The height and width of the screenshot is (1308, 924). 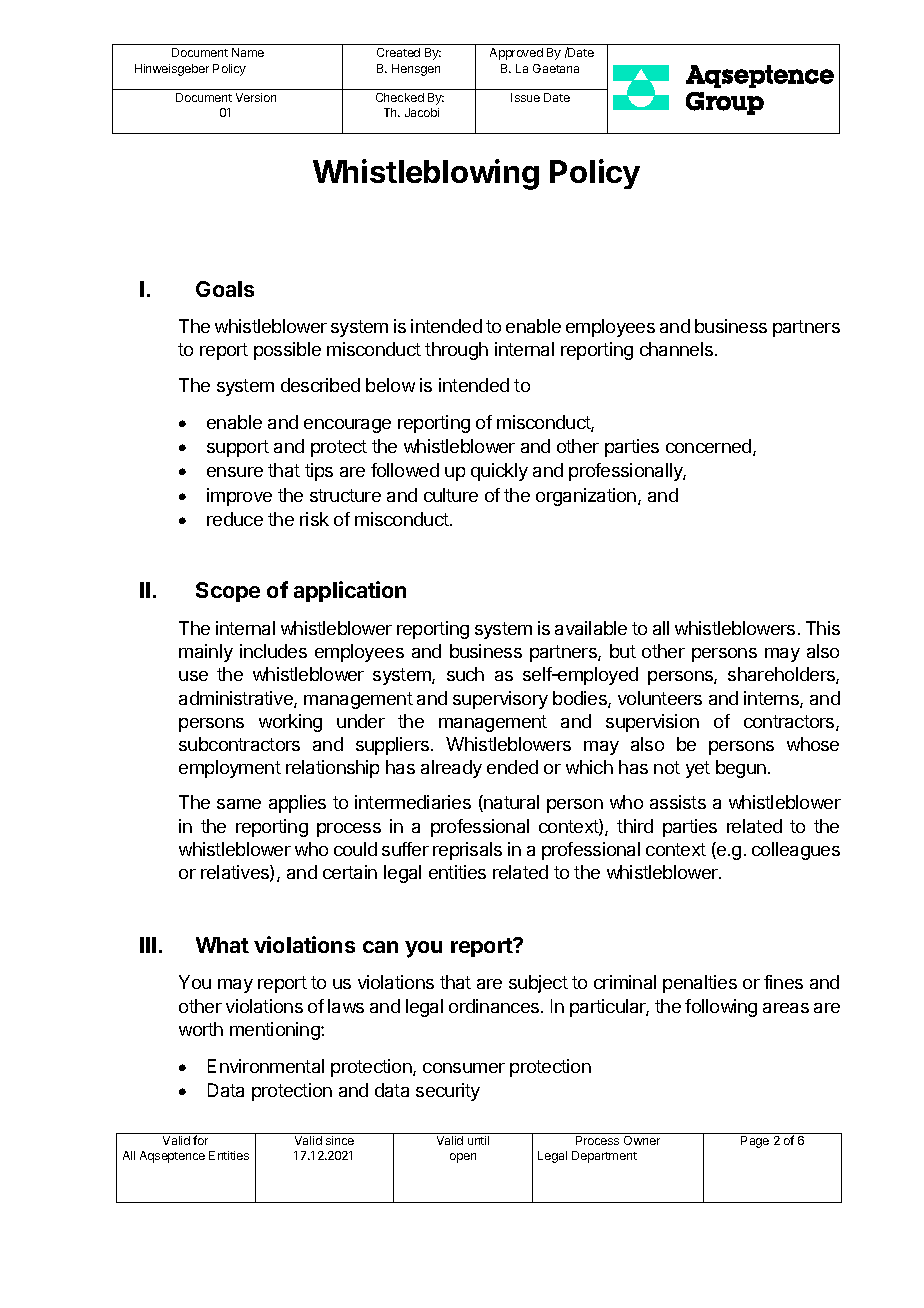 What do you see at coordinates (741, 769) in the screenshot?
I see `begun` at bounding box center [741, 769].
